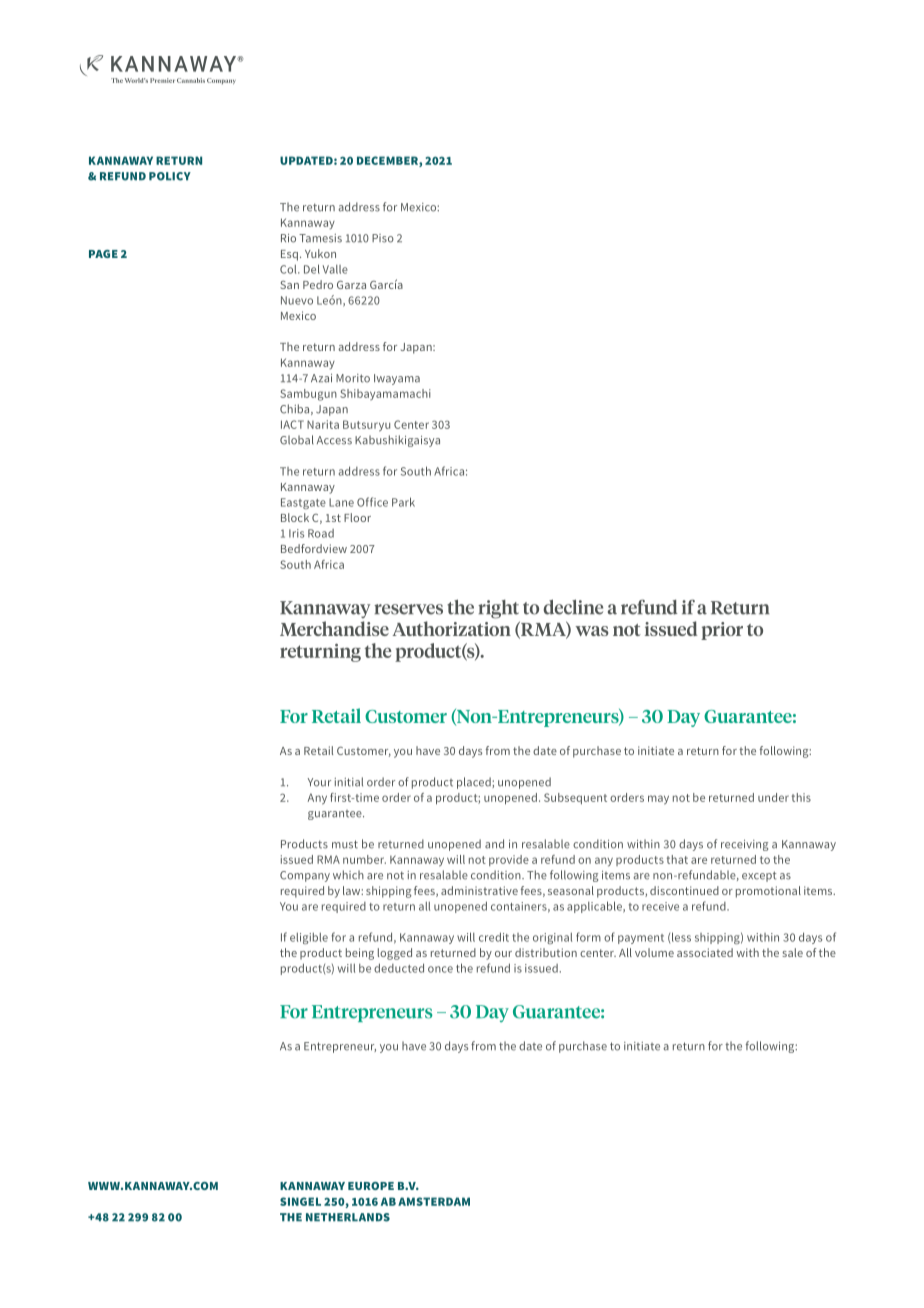 This screenshot has height=1308, width=924. What do you see at coordinates (296, 533) in the screenshot?
I see `Iris` at bounding box center [296, 533].
